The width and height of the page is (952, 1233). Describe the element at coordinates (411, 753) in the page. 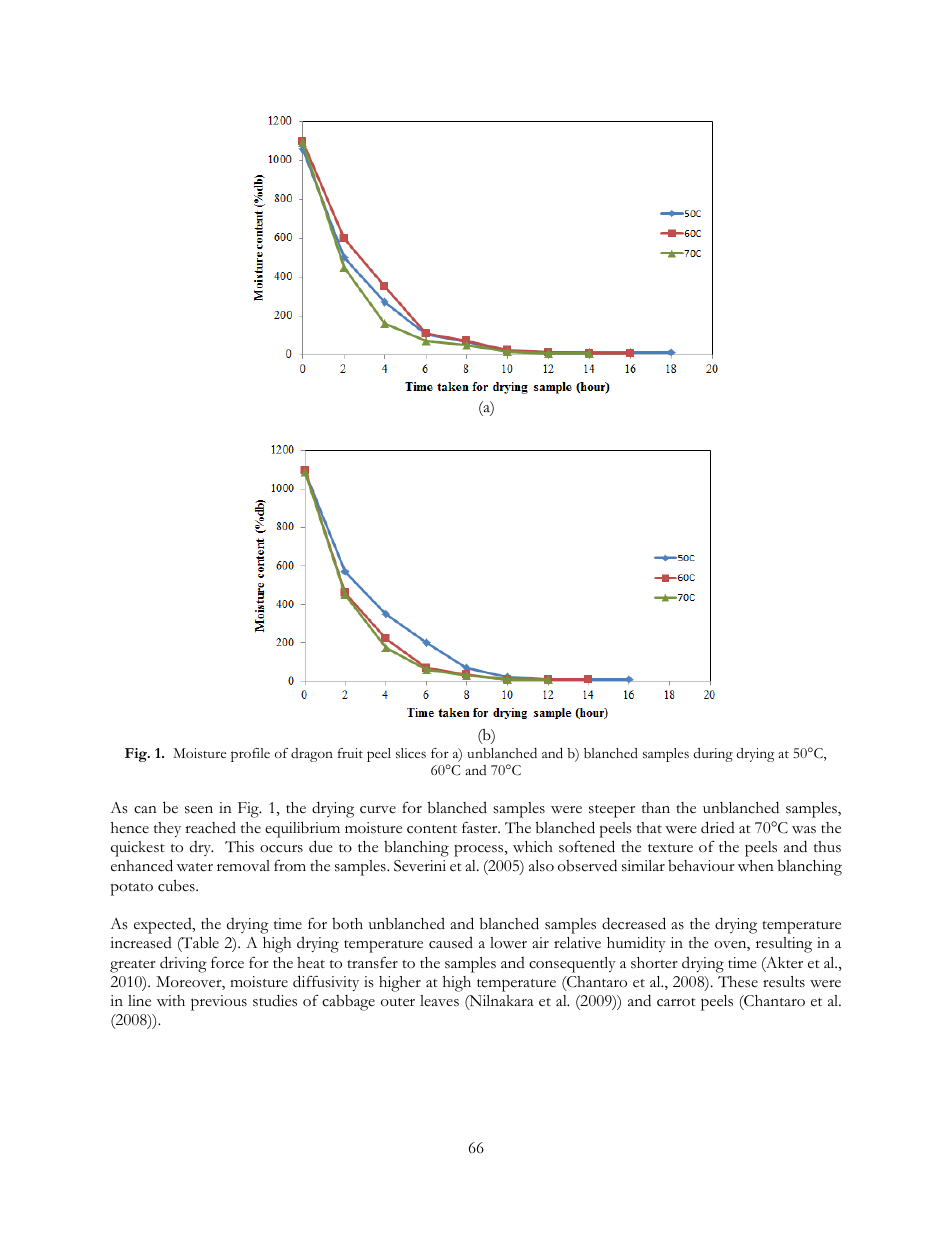

I see `slices` at that location.
